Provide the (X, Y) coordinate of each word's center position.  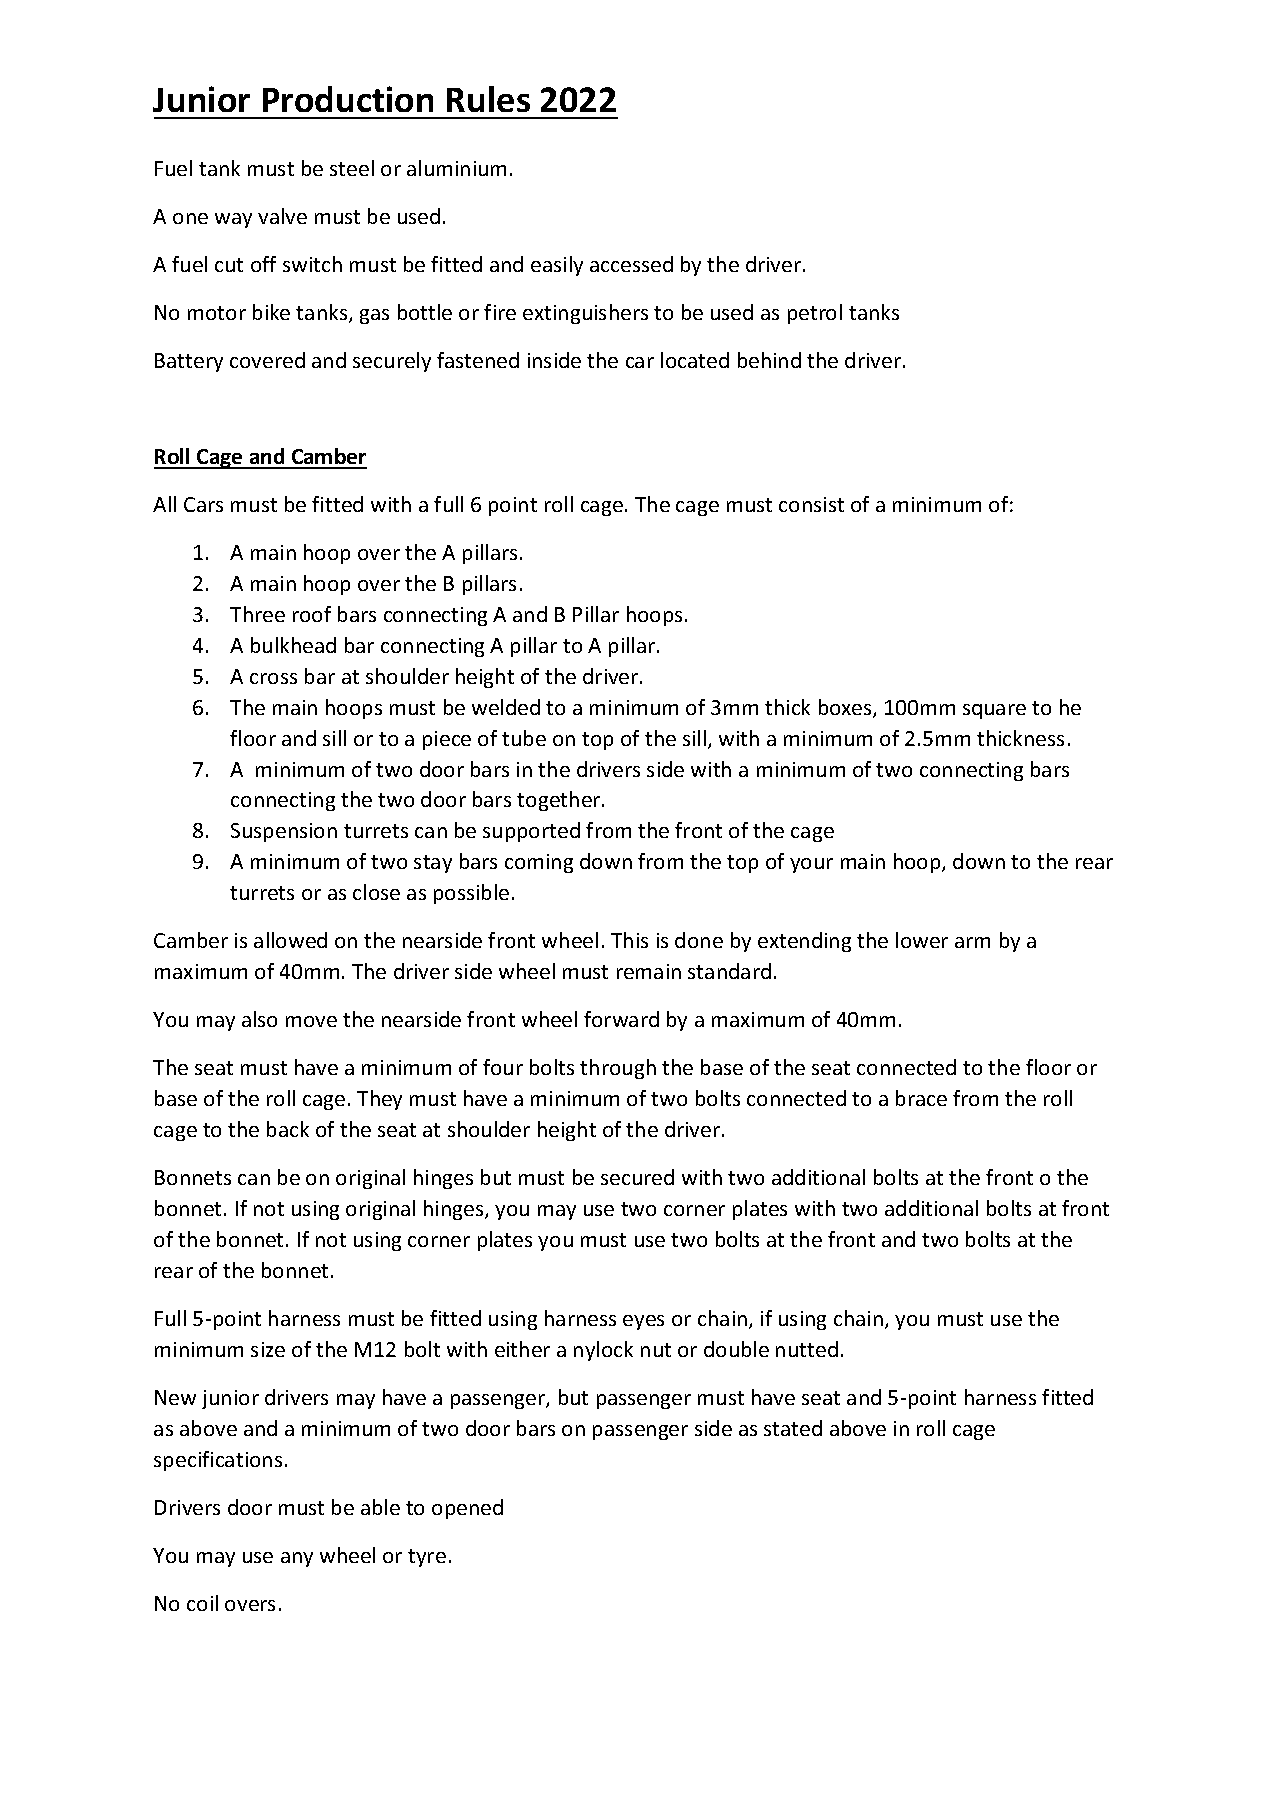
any (297, 1559)
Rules (488, 99)
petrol (815, 314)
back (288, 1129)
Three (257, 614)
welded (506, 707)
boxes (846, 708)
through (618, 1069)
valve (282, 216)
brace (921, 1098)
